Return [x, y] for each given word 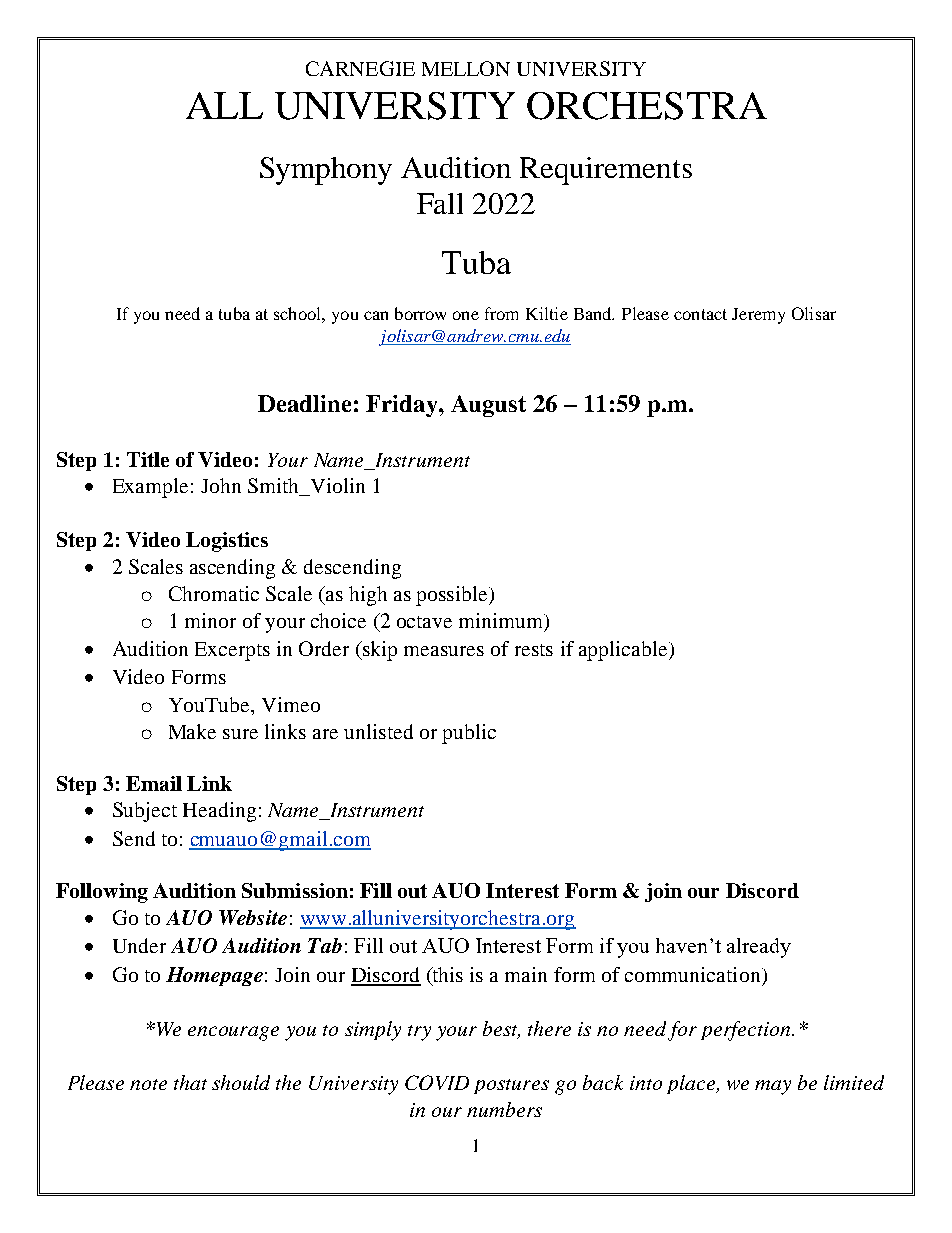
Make [192, 731]
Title [148, 459]
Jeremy [758, 316]
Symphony [326, 171]
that [190, 1082]
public [469, 734]
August [488, 406]
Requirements [606, 171]
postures [511, 1086]
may [773, 1087]
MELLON [466, 68]
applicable [624, 651]
